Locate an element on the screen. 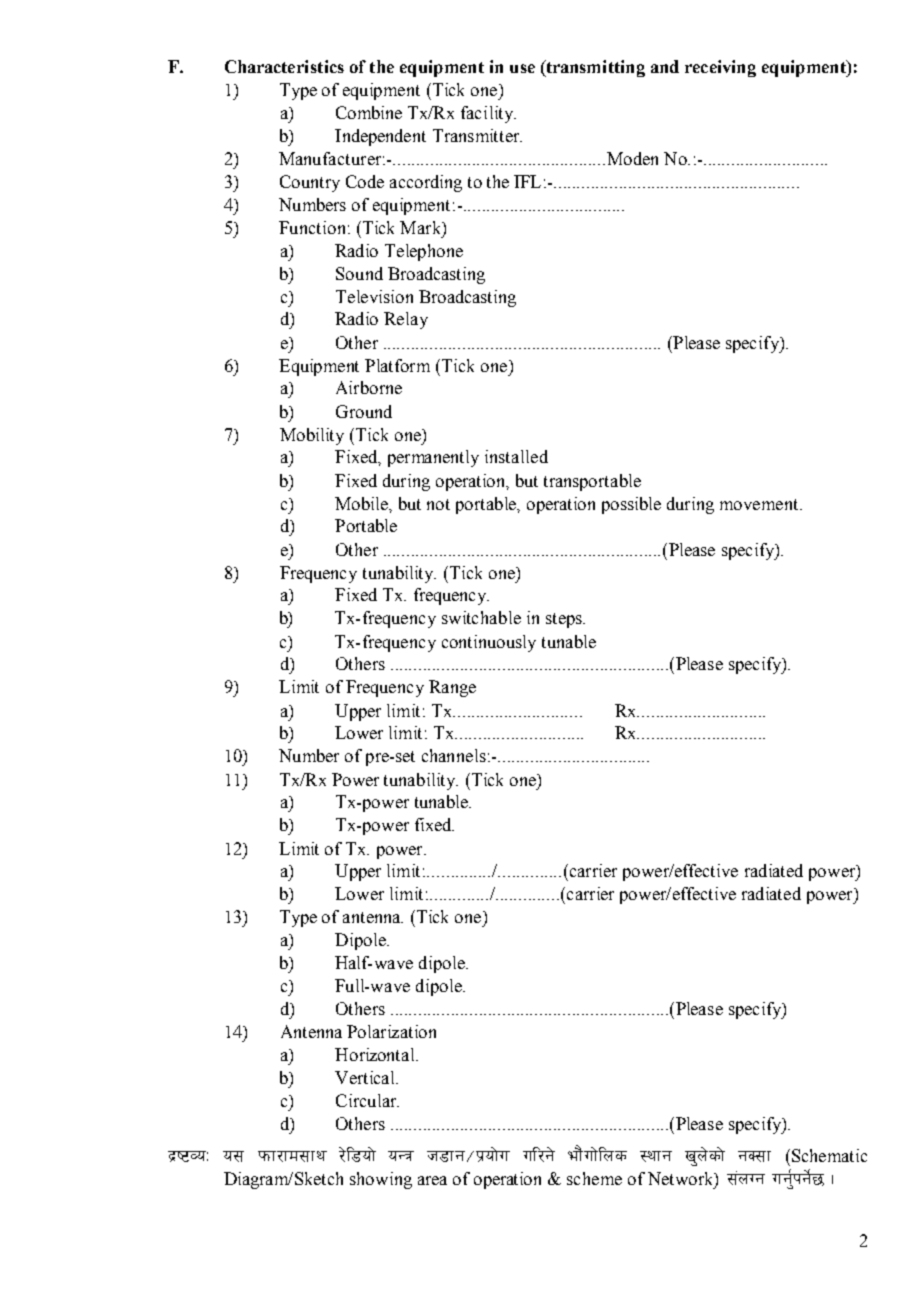 Image resolution: width=924 pixels, height=1308 pixels. scheme is located at coordinates (594, 1178).
